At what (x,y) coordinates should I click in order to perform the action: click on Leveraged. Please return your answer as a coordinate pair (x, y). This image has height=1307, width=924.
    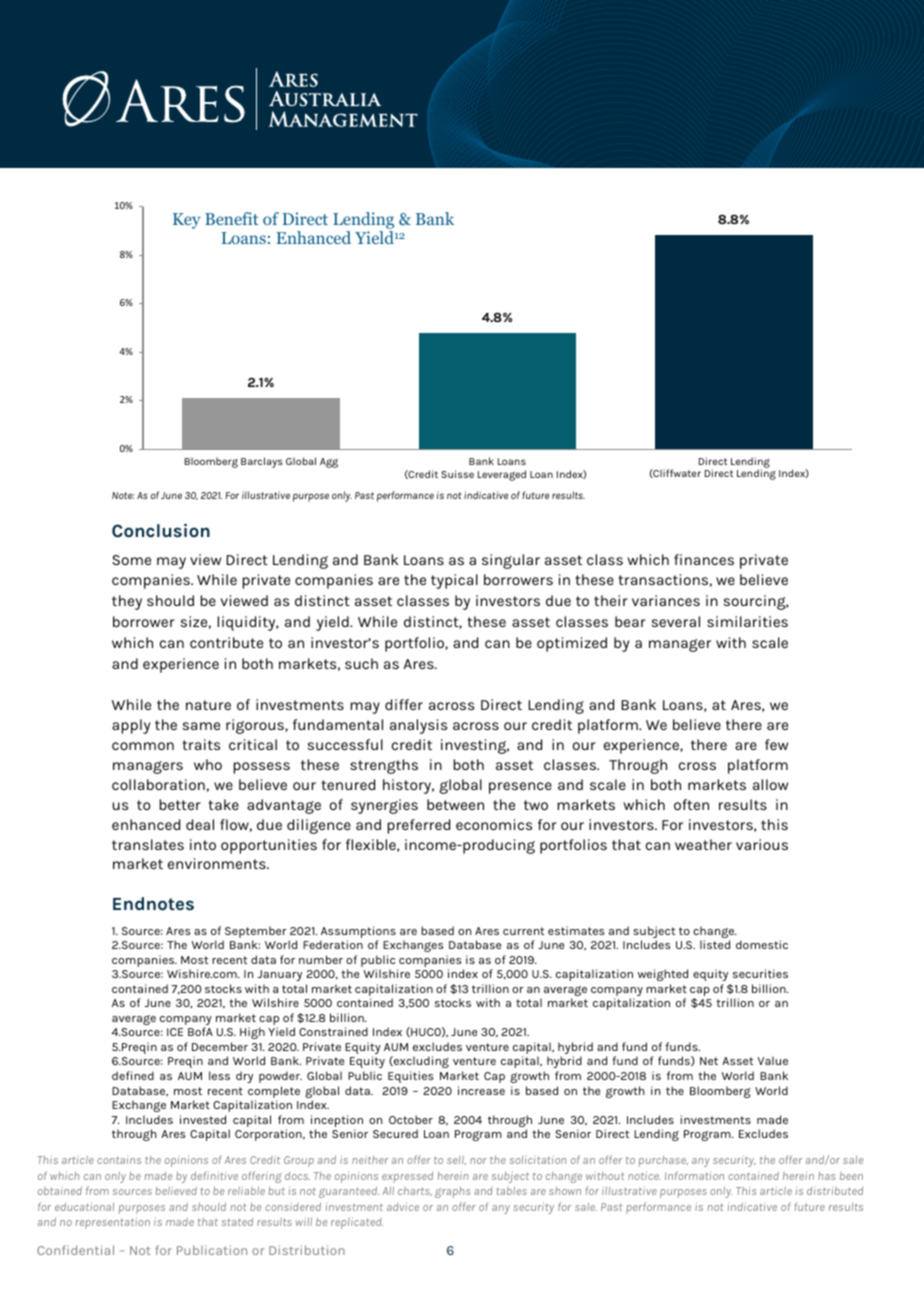
    Looking at the image, I should click on (502, 475).
